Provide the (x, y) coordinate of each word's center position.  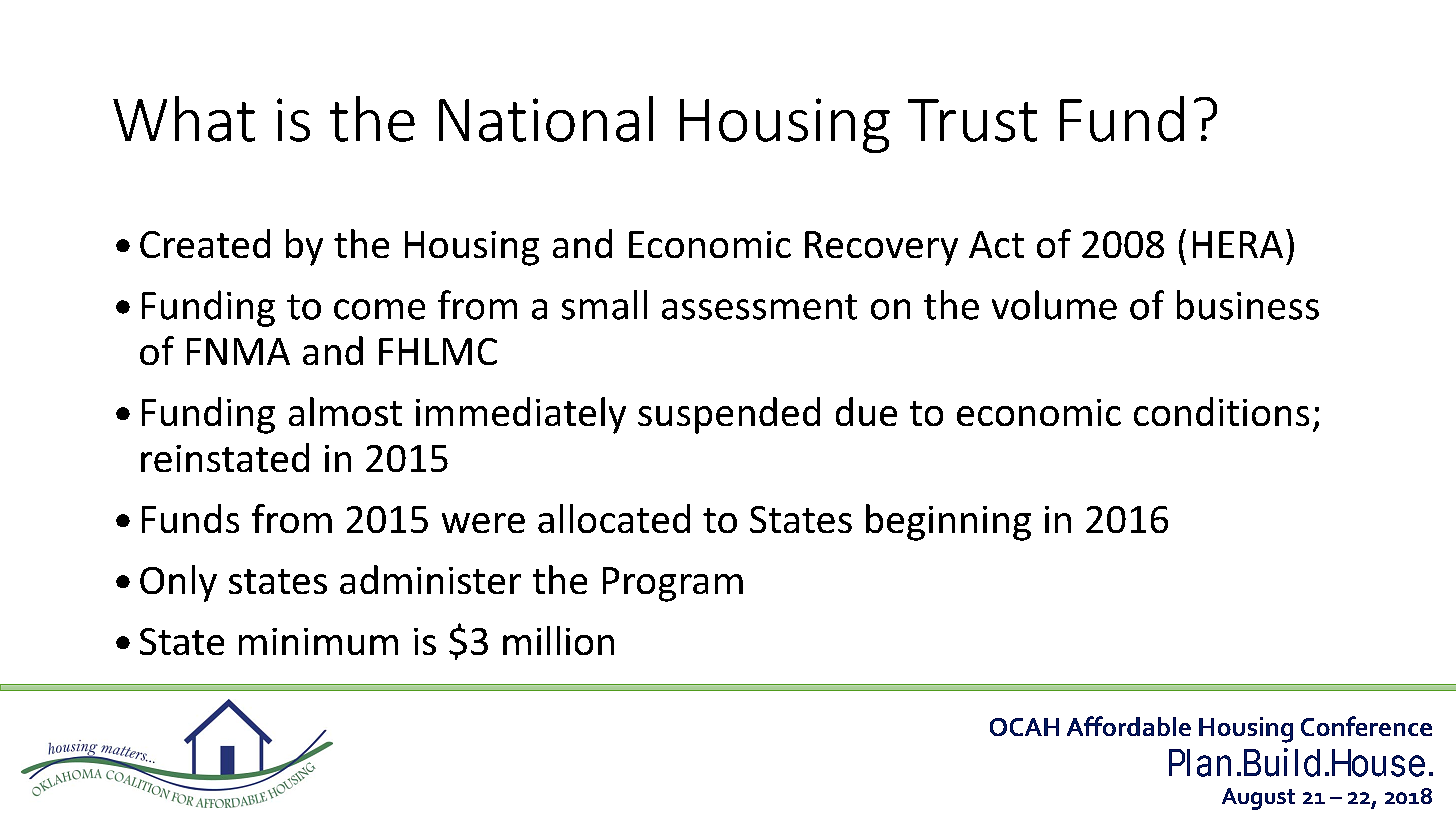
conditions (1221, 411)
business (1248, 305)
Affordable (1129, 726)
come (379, 309)
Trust (972, 120)
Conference (1366, 726)
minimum (318, 641)
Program (673, 584)
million (558, 640)
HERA (1238, 244)
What (184, 119)
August (1258, 799)
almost (345, 411)
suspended (729, 415)
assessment (759, 307)
